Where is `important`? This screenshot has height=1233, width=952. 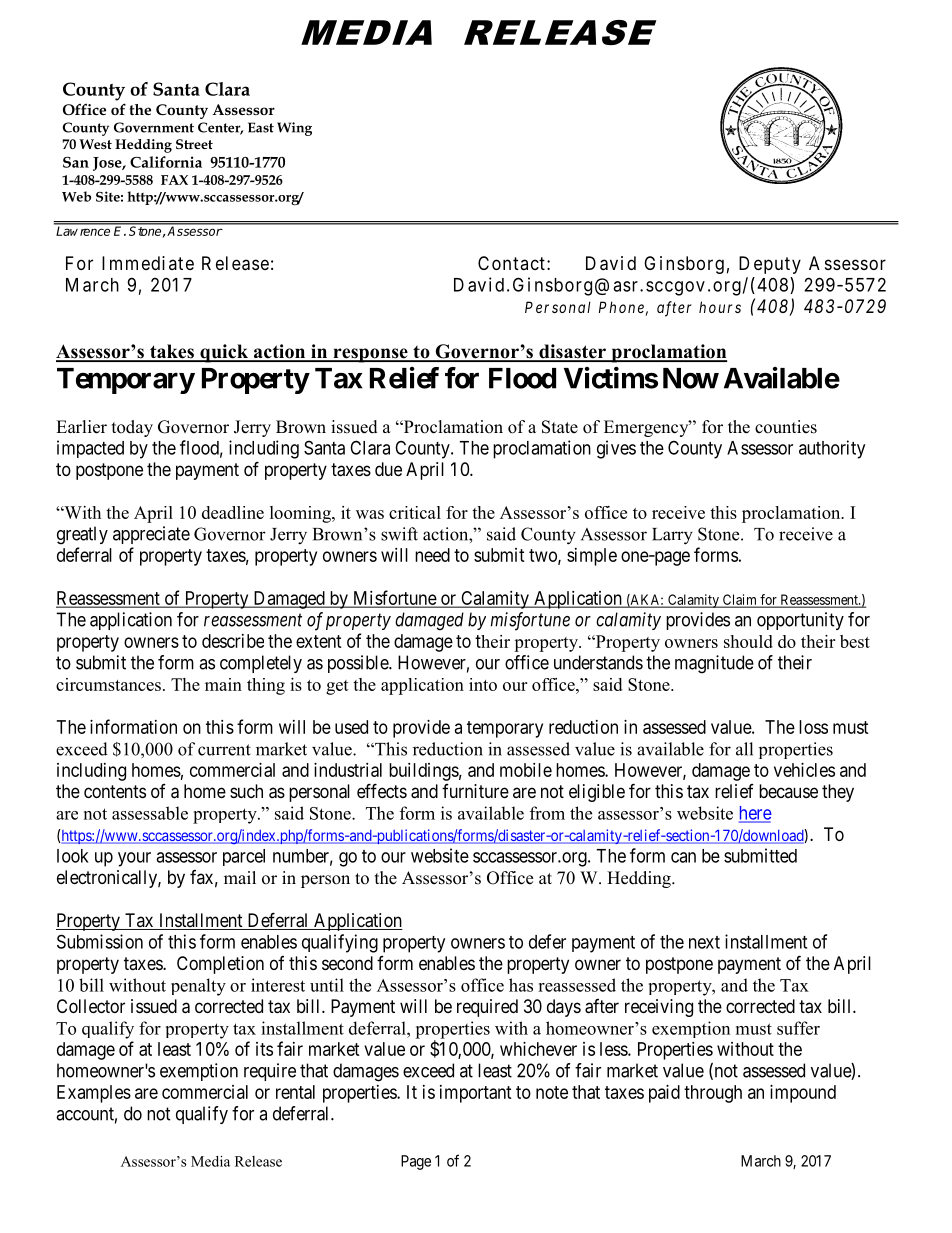
important is located at coordinates (476, 1094).
